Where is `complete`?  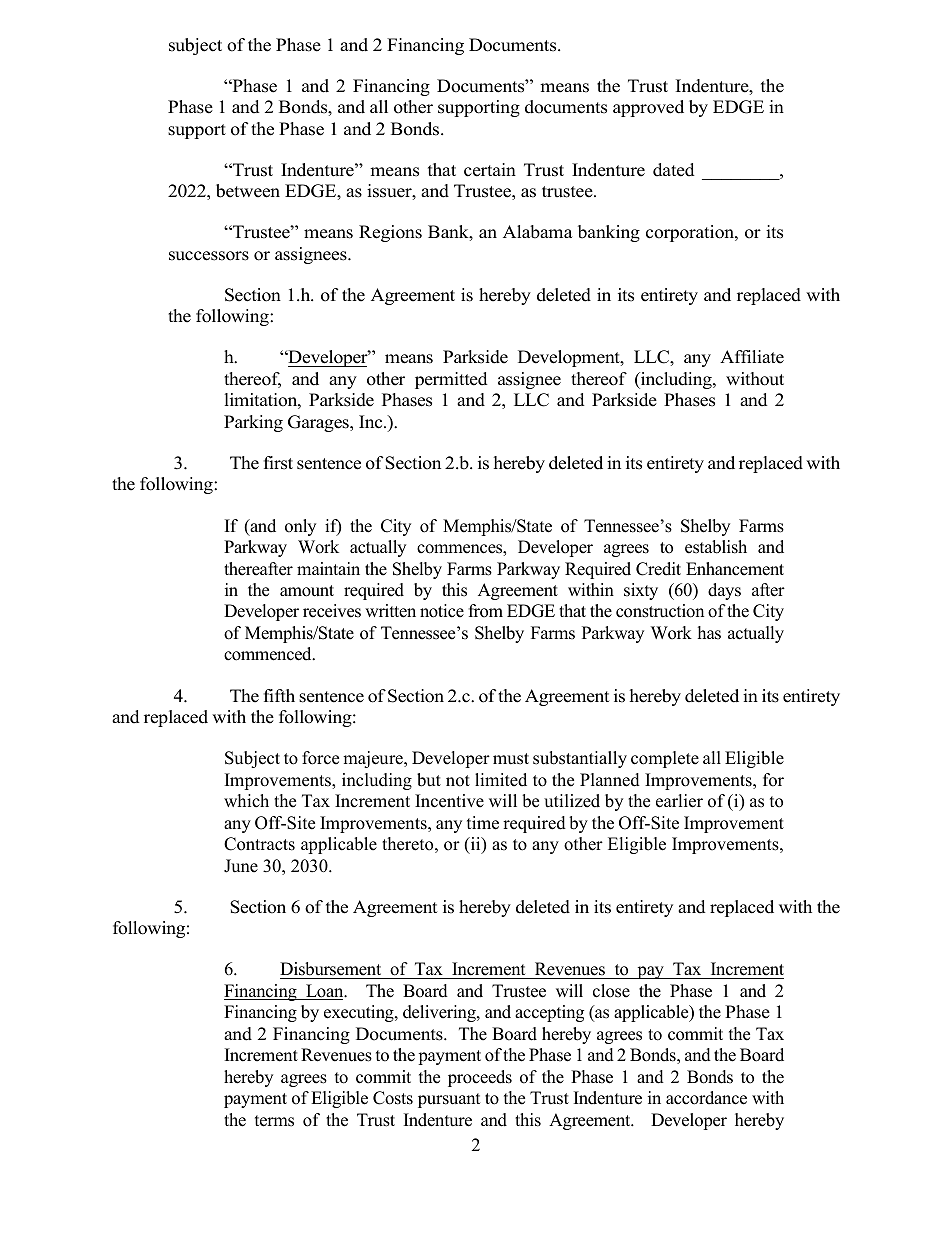 complete is located at coordinates (665, 759).
